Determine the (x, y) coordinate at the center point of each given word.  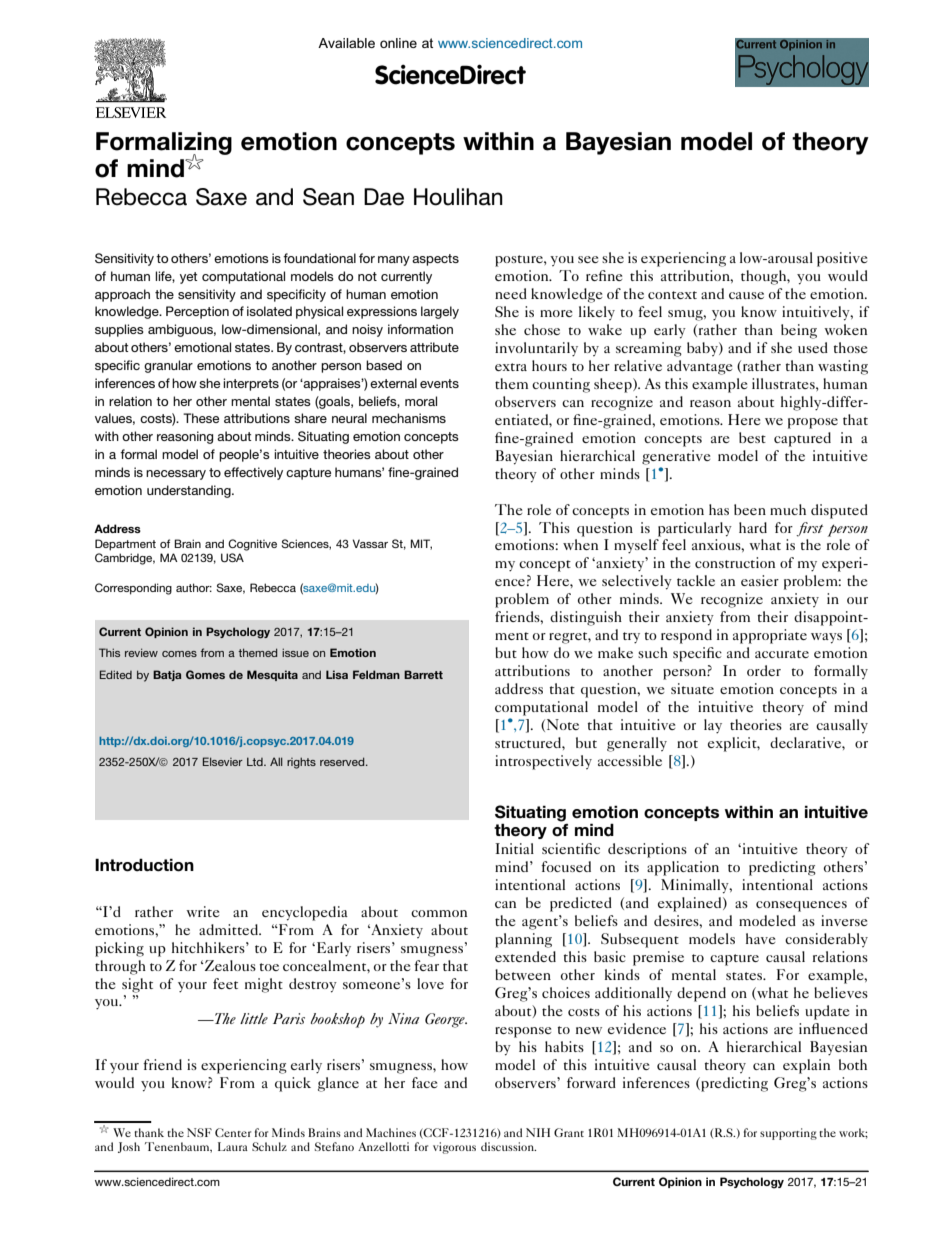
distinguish (586, 618)
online (398, 43)
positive (842, 259)
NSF (199, 1132)
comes (179, 654)
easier (760, 580)
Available (346, 43)
